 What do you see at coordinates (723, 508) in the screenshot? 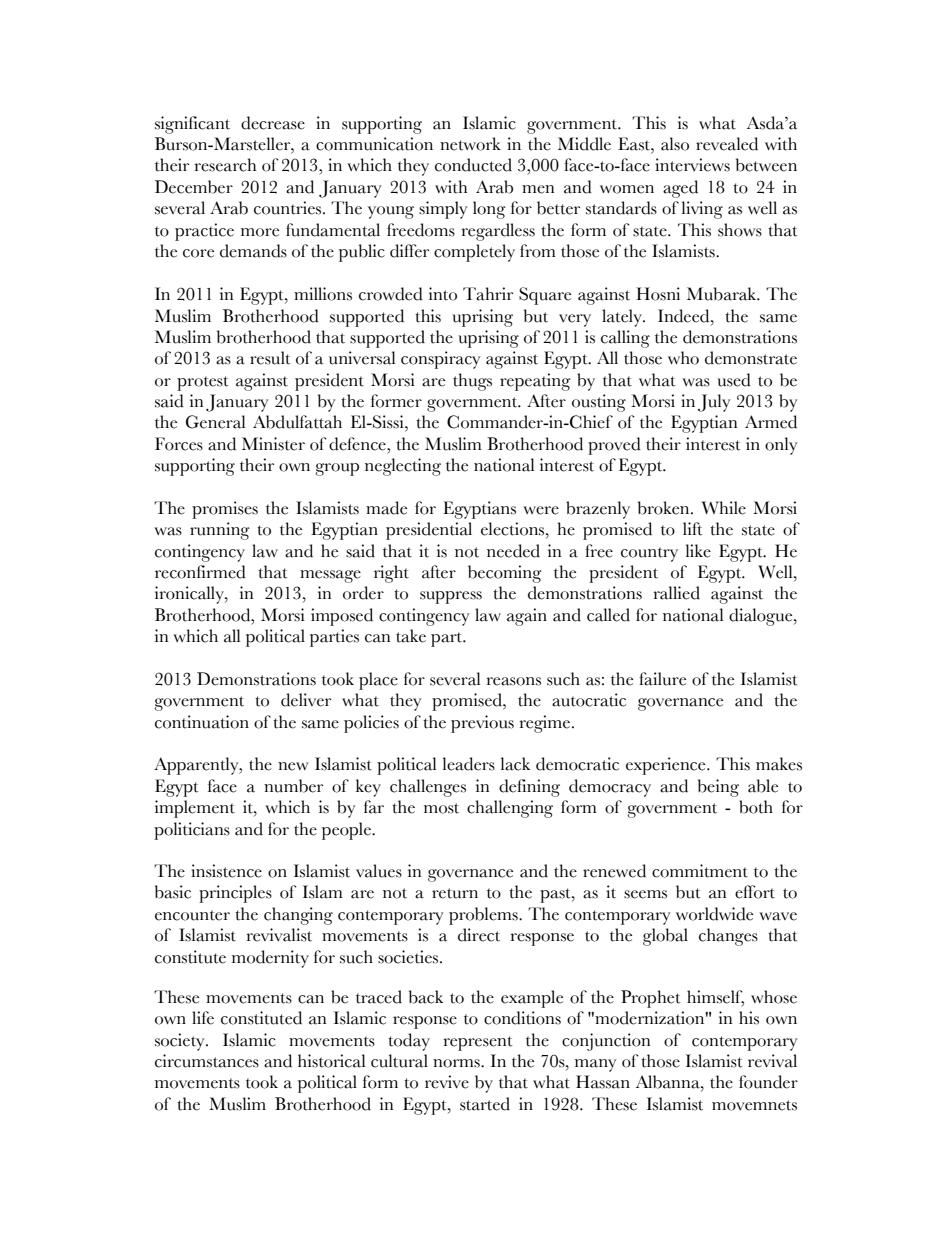
I see `While` at bounding box center [723, 508].
